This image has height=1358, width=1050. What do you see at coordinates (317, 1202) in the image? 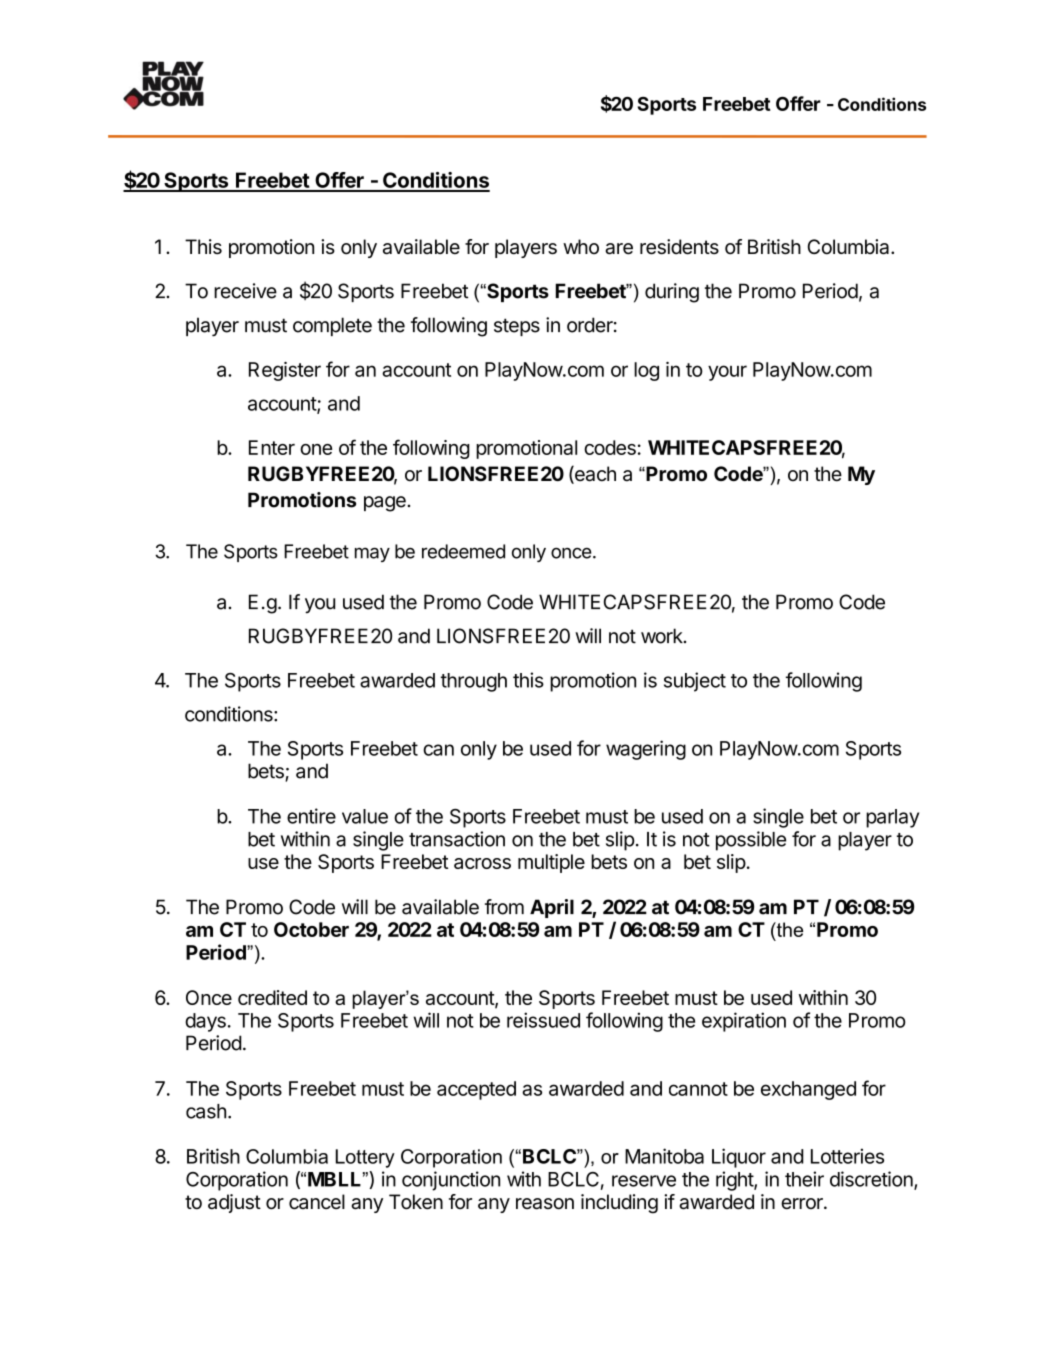
I see `cancel` at bounding box center [317, 1202].
